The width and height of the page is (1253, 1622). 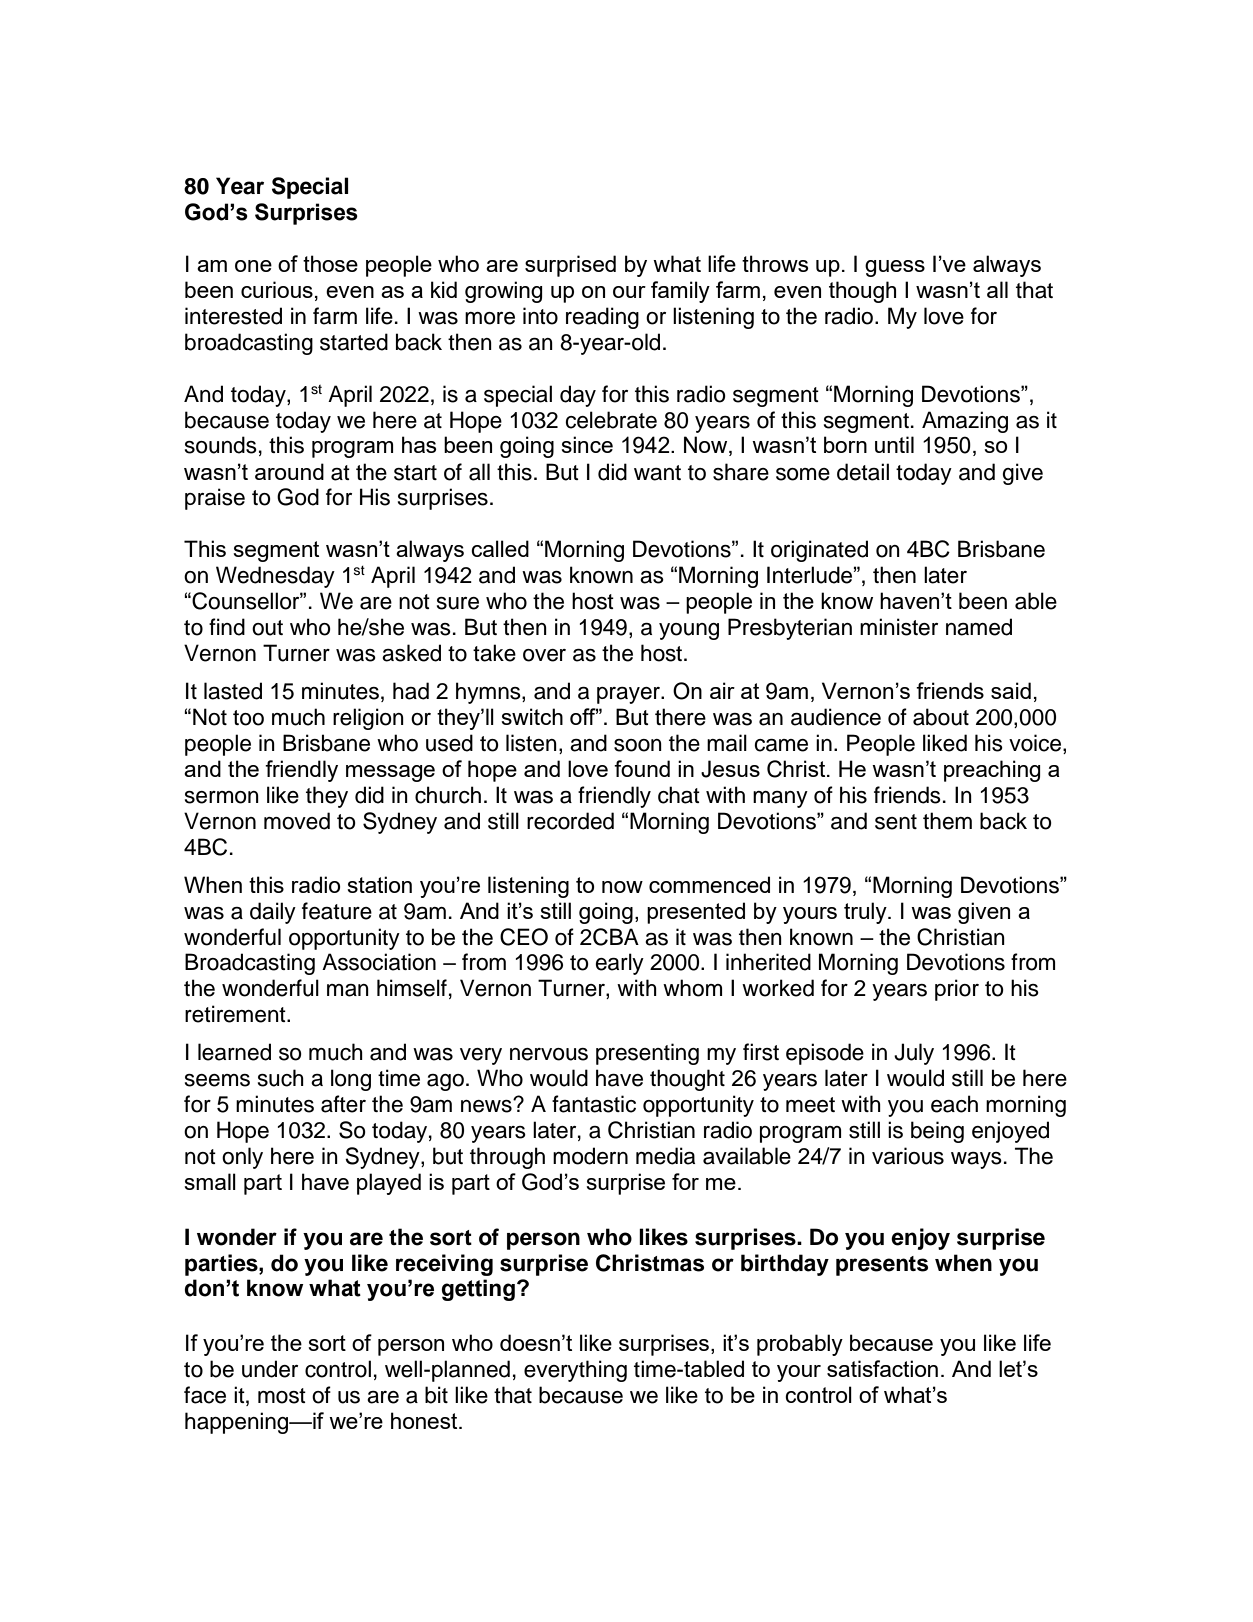 What do you see at coordinates (242, 1158) in the page?
I see `only` at bounding box center [242, 1158].
